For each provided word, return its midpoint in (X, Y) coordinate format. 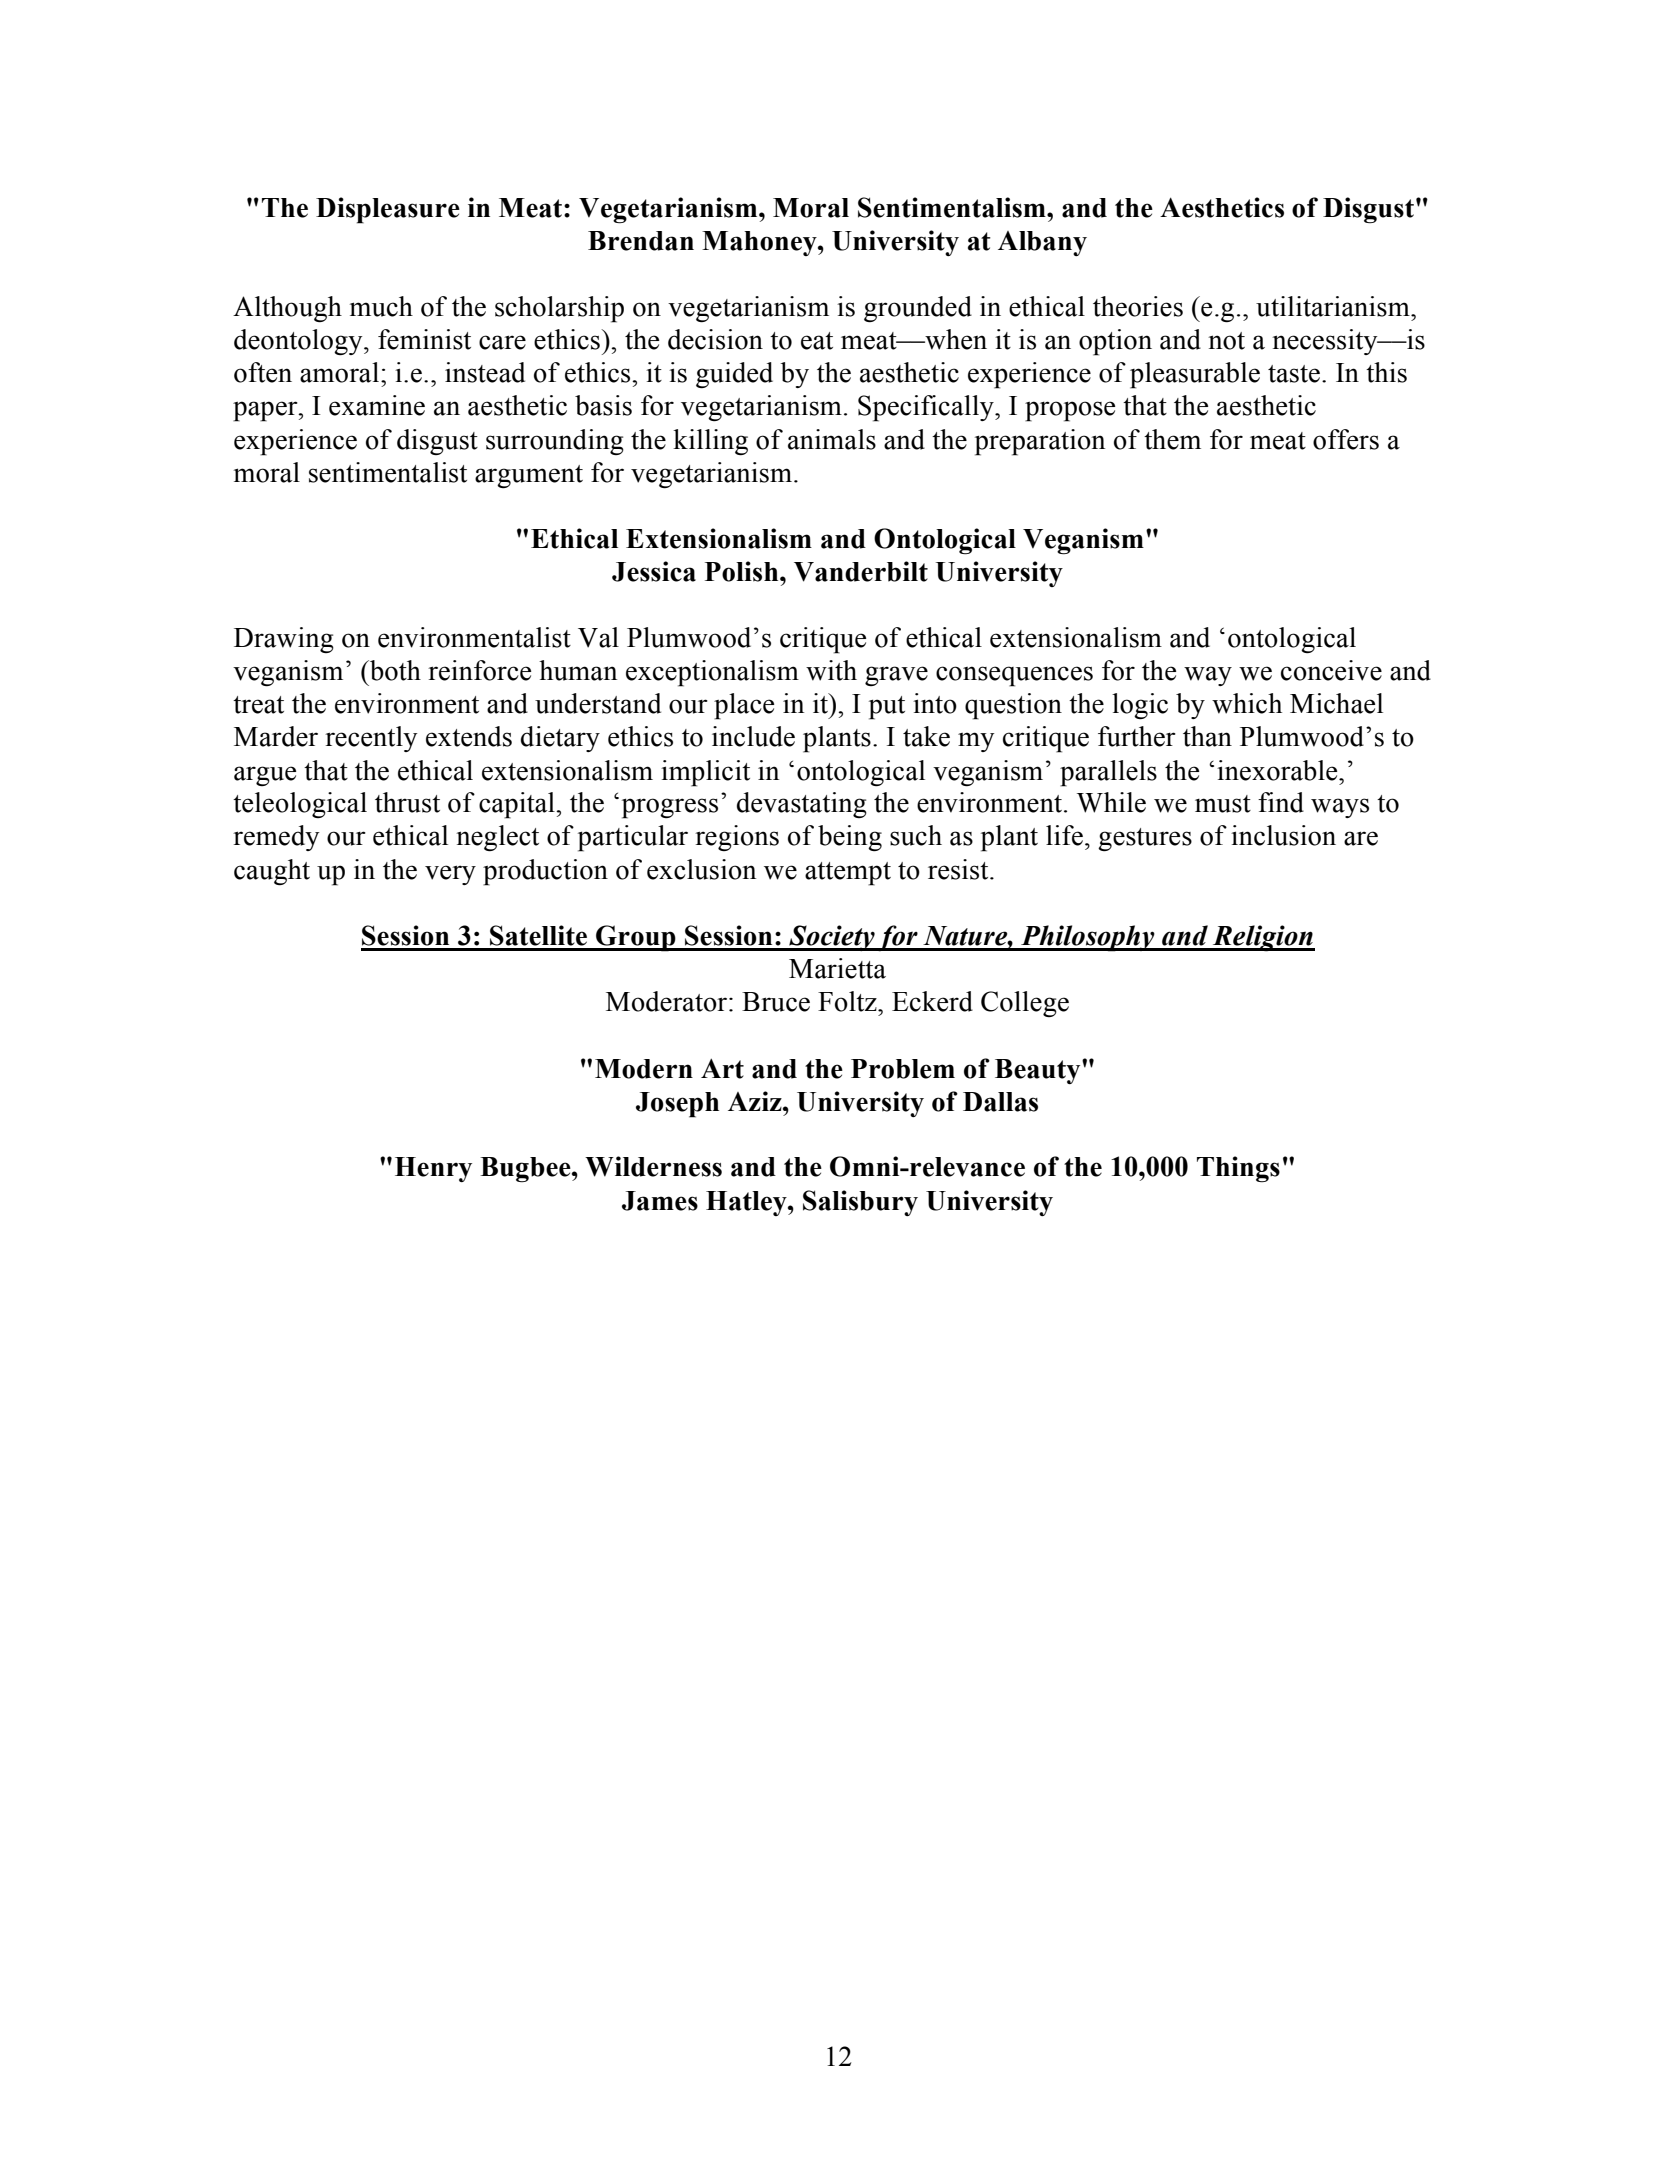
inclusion (1283, 835)
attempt (848, 874)
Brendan (641, 241)
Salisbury (860, 1203)
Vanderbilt (861, 571)
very (450, 875)
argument (529, 476)
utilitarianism (1334, 306)
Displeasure (388, 210)
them (1172, 439)
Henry (433, 1169)
